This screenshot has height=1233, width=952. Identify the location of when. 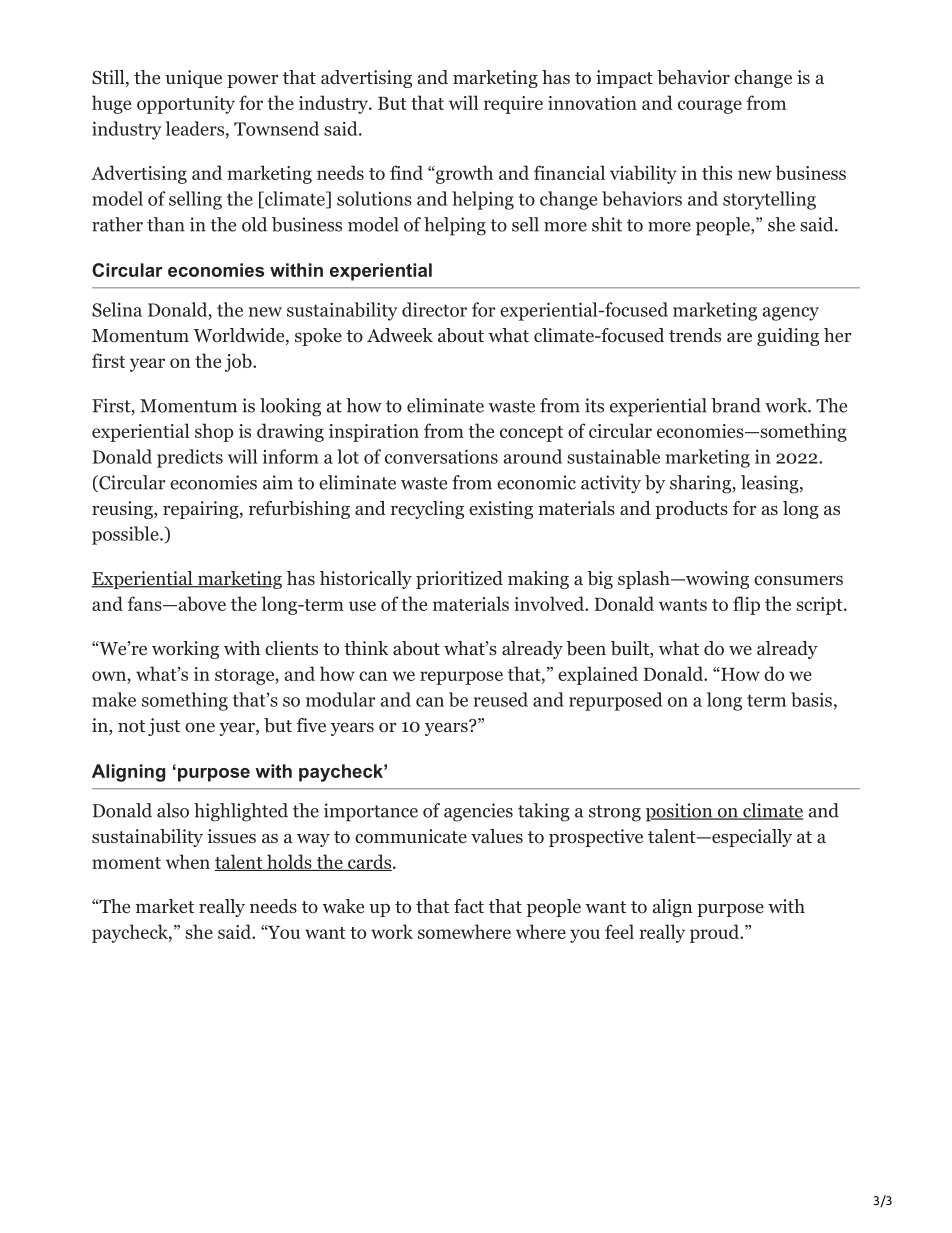
(188, 861).
